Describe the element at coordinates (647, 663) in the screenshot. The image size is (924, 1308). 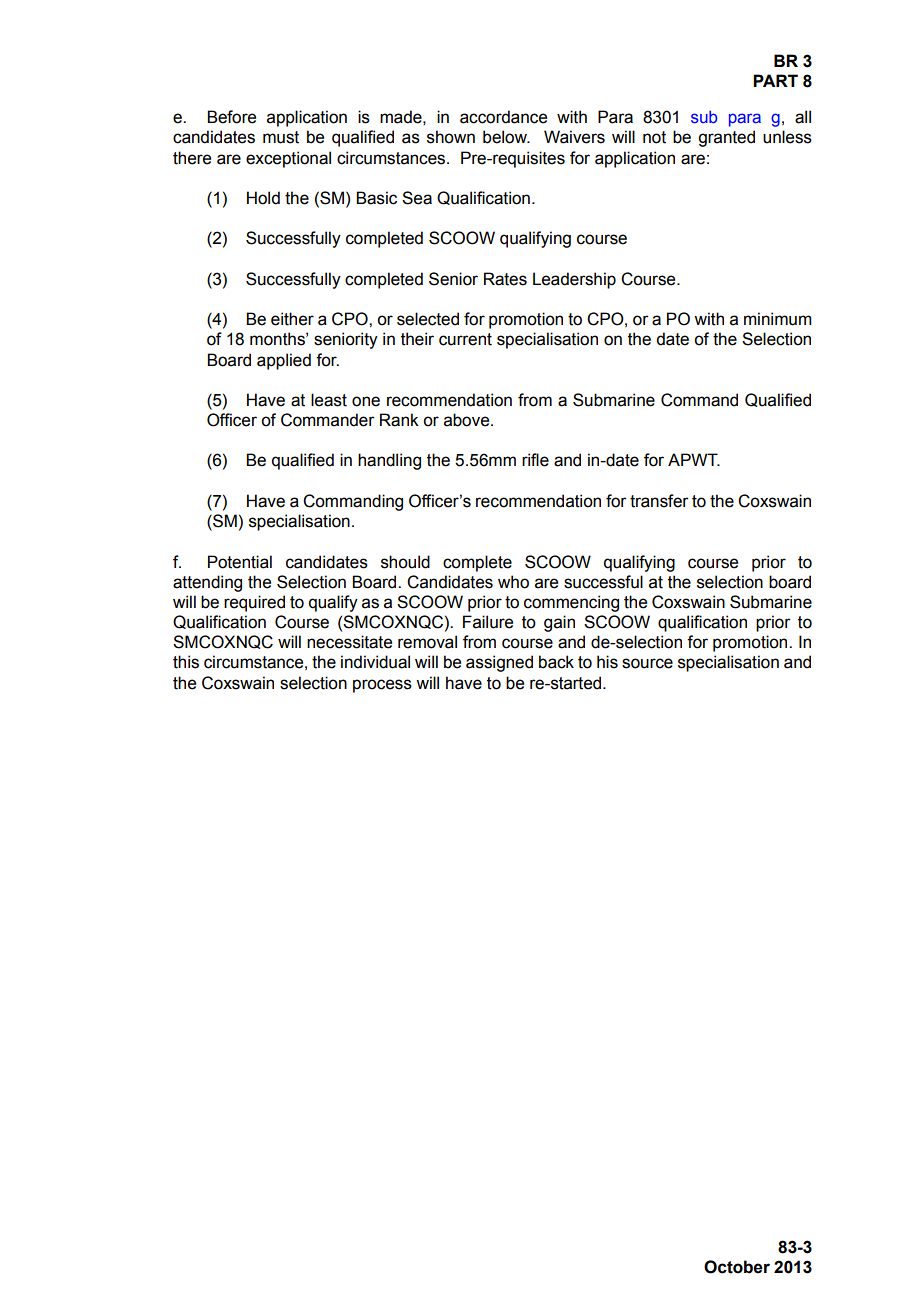
I see `source` at that location.
